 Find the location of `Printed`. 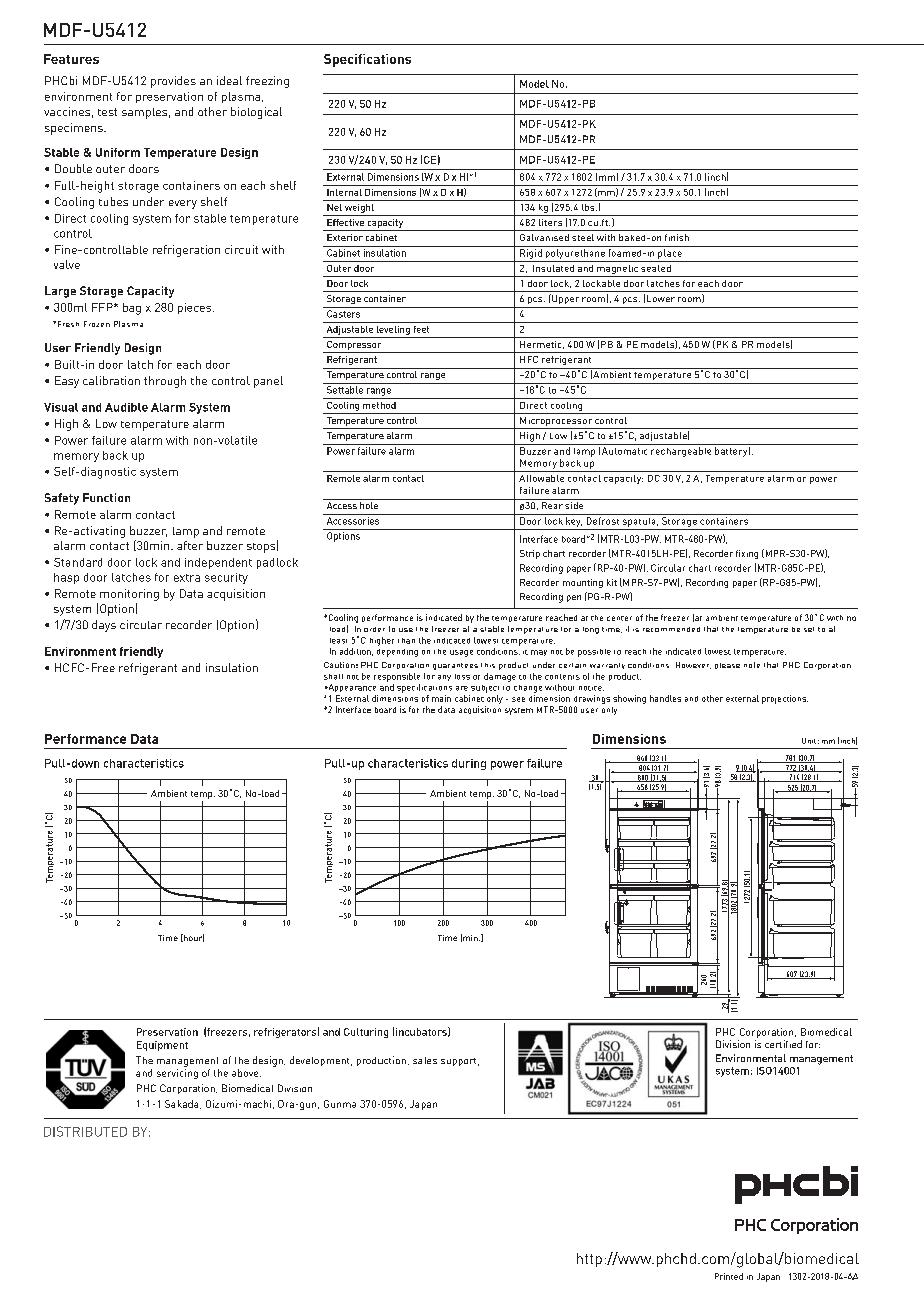

Printed is located at coordinates (729, 1276).
